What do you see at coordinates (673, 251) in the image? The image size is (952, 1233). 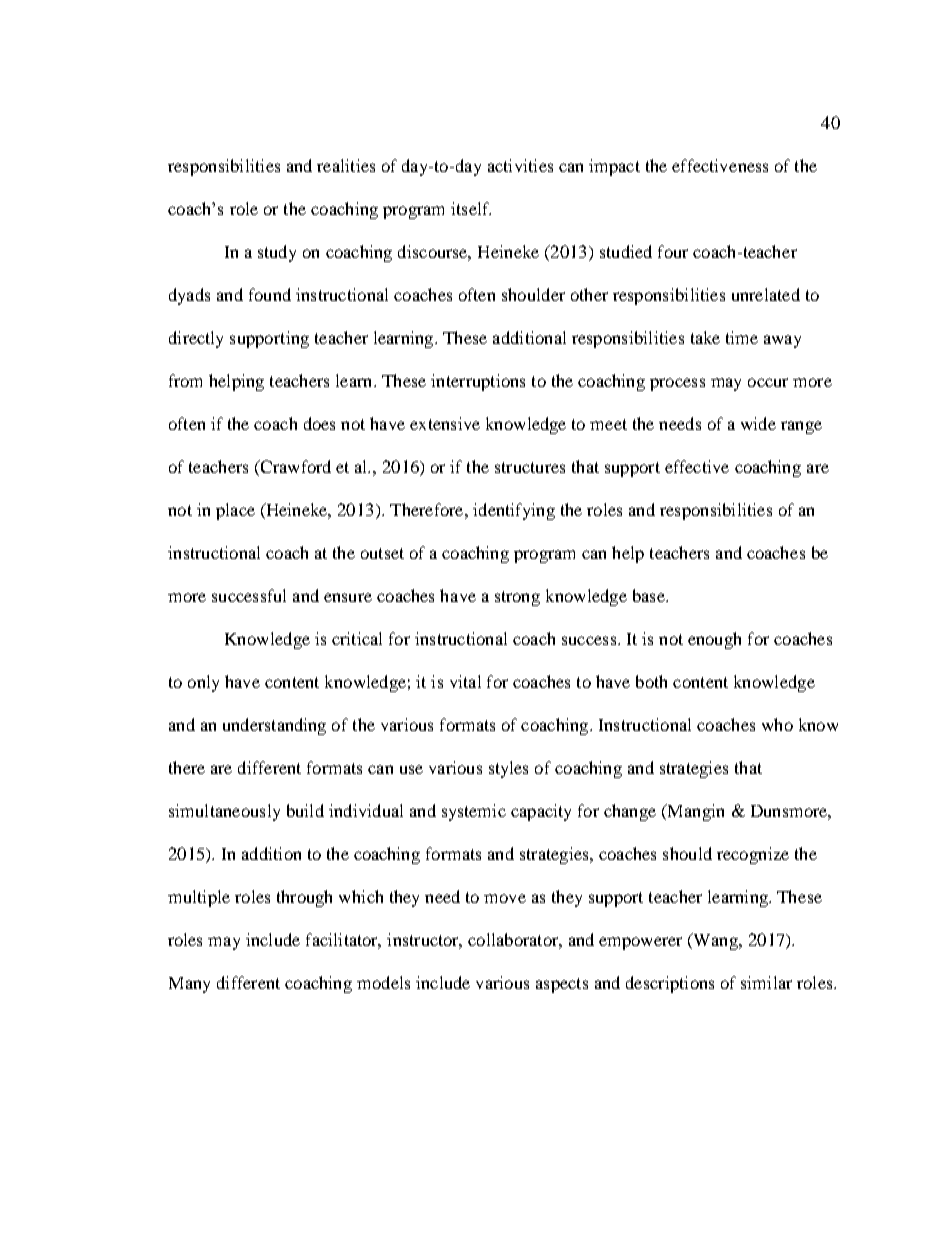 I see `four` at bounding box center [673, 251].
